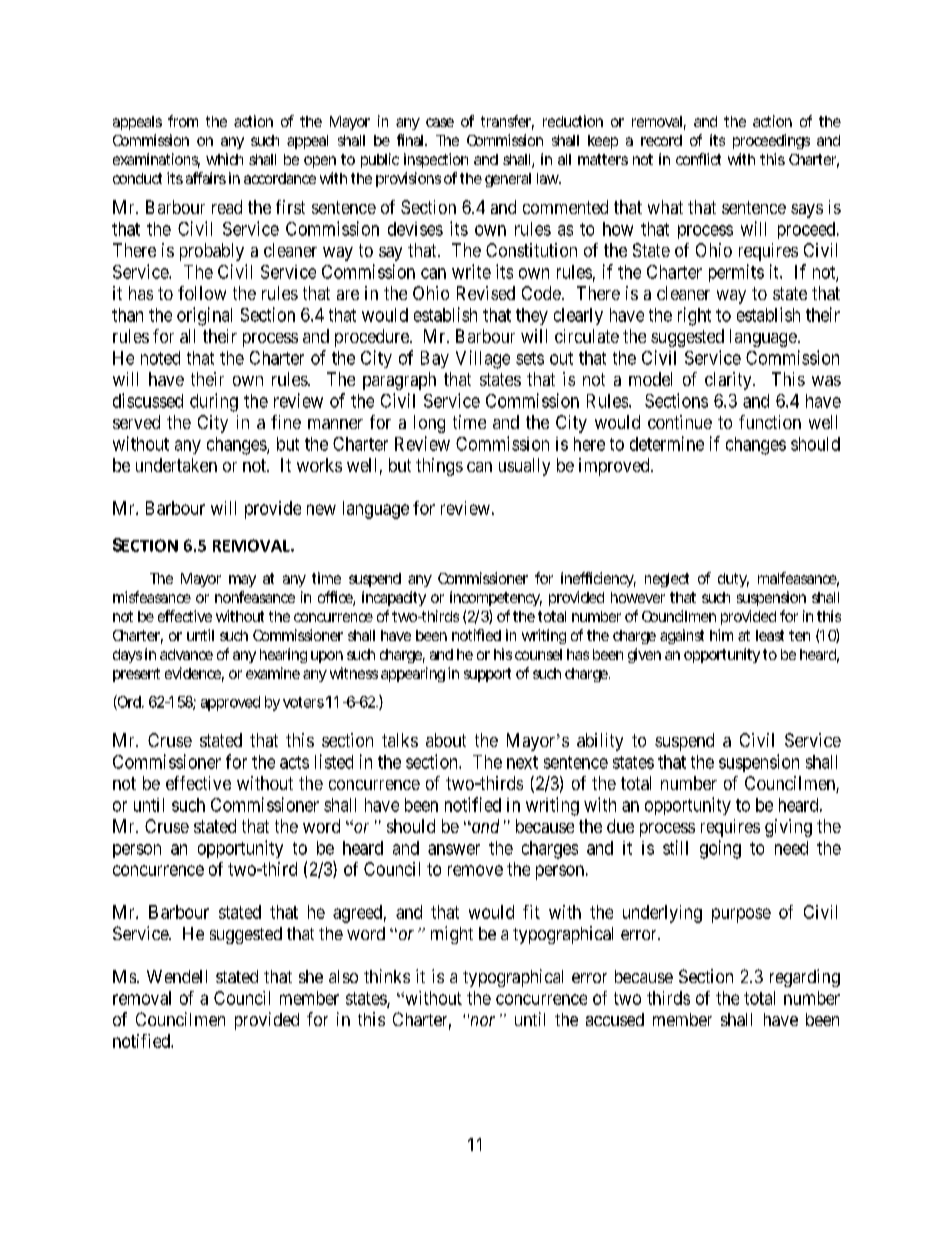 This document has width=952, height=1233. What do you see at coordinates (177, 976) in the document?
I see `Wendell` at bounding box center [177, 976].
